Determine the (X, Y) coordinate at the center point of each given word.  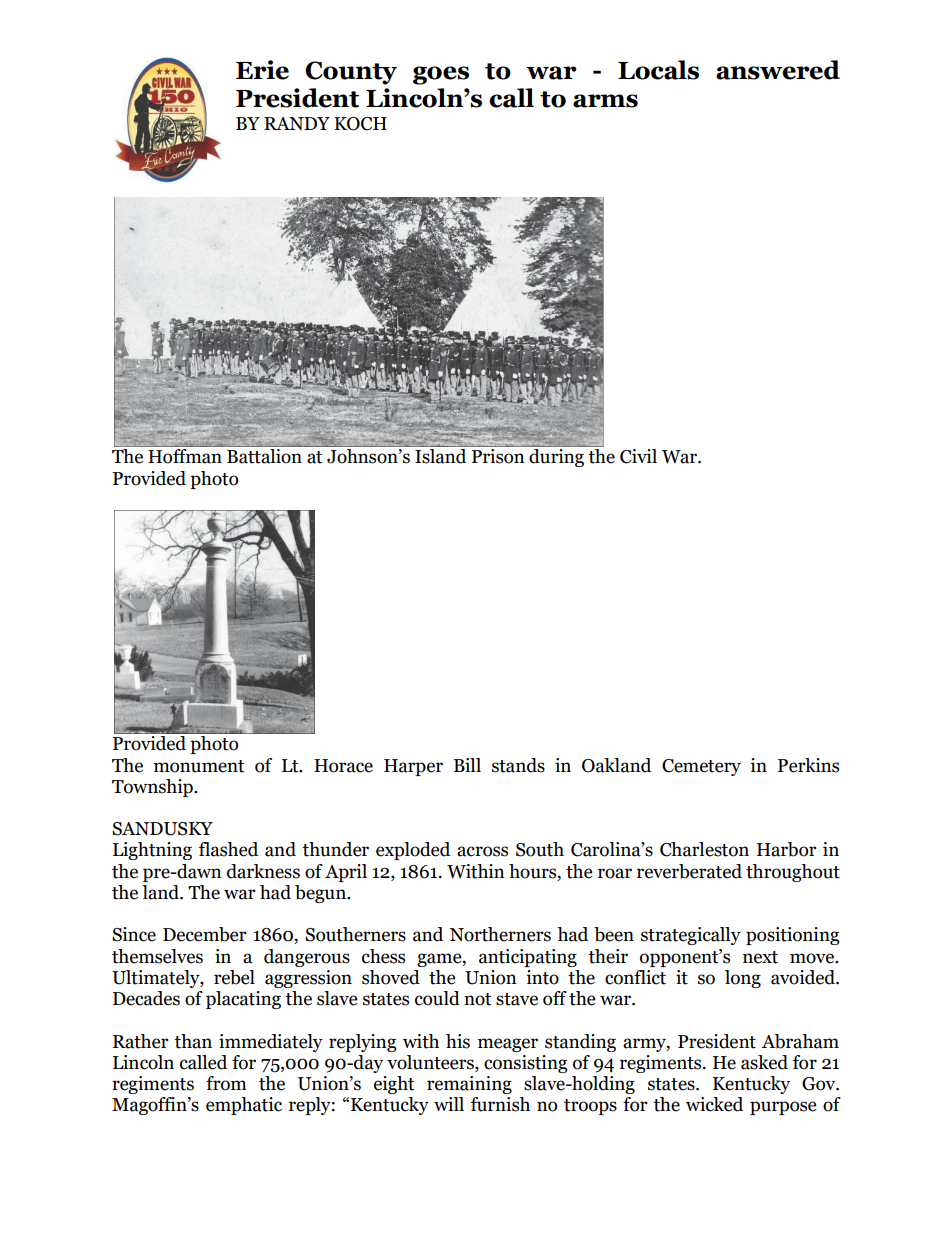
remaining (469, 1085)
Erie (262, 70)
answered (778, 70)
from (226, 1083)
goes (441, 75)
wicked (714, 1104)
